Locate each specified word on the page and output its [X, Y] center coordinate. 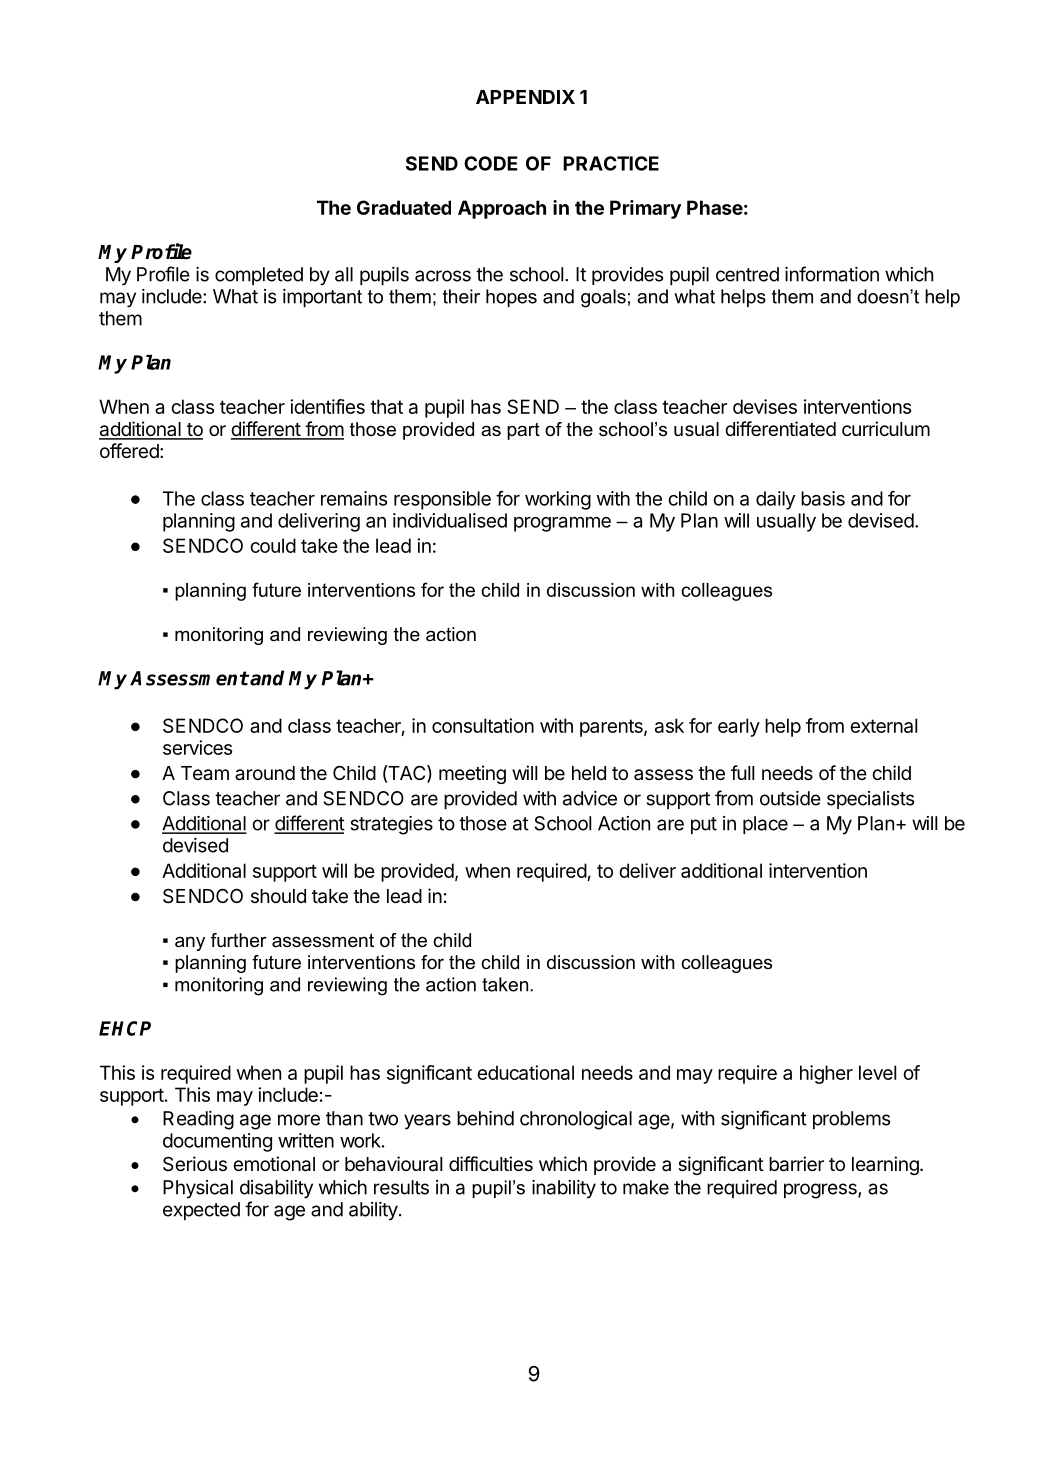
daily [775, 500]
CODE [490, 163]
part [523, 431]
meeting [472, 774]
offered [129, 450]
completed [259, 276]
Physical [198, 1189]
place [765, 825]
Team [205, 773]
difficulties [491, 1163]
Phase [715, 207]
